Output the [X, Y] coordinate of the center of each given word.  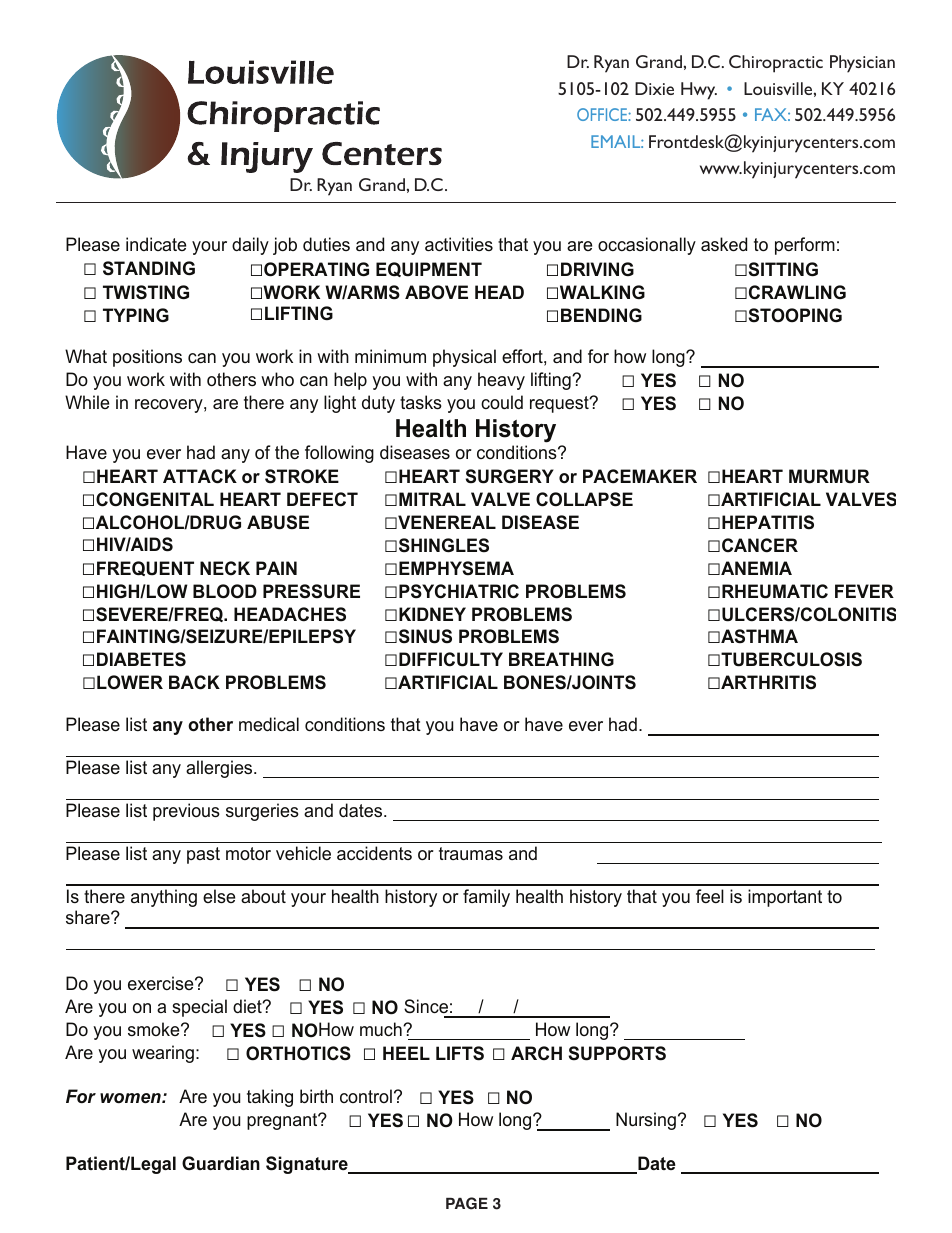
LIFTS [460, 1053]
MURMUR [829, 476]
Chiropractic [776, 64]
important [785, 898]
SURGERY [510, 476]
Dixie [654, 88]
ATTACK [200, 476]
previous [186, 812]
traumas [471, 853]
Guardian [221, 1163]
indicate [156, 244]
